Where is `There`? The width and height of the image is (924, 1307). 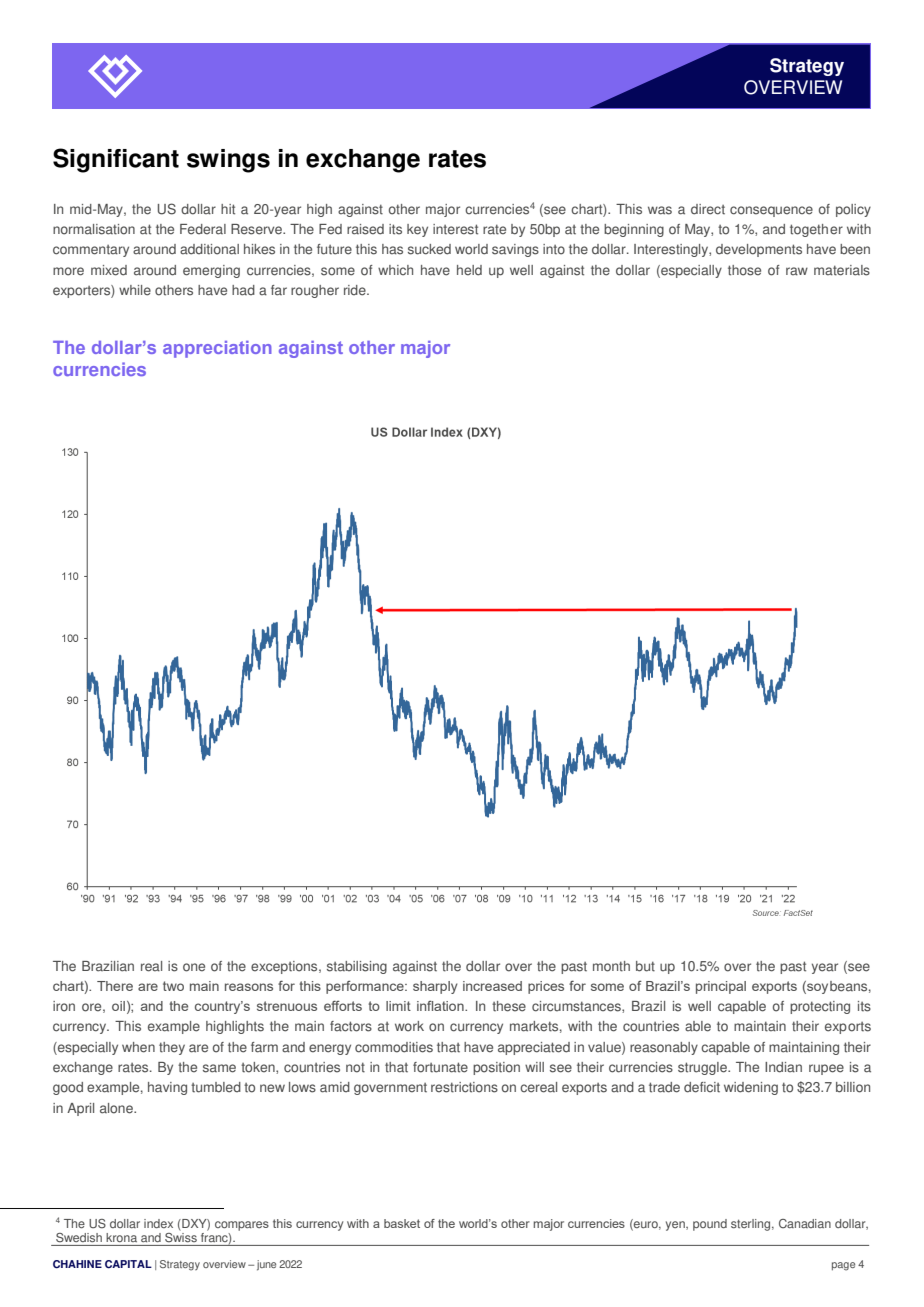
There is located at coordinates (115, 986).
